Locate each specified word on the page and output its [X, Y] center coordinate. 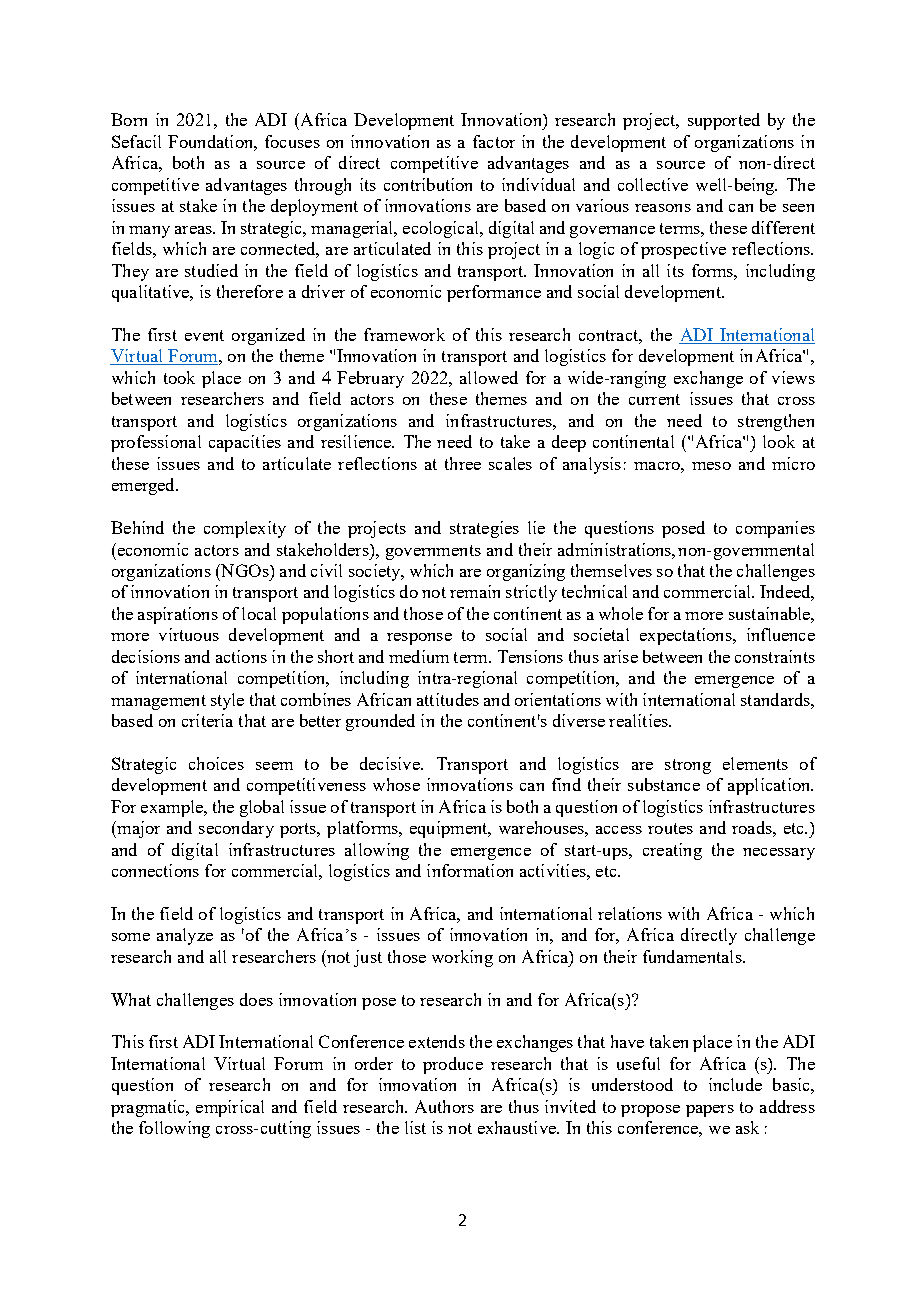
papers [710, 1111]
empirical [230, 1108]
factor [494, 141]
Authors [444, 1106]
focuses [292, 141]
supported [724, 121]
